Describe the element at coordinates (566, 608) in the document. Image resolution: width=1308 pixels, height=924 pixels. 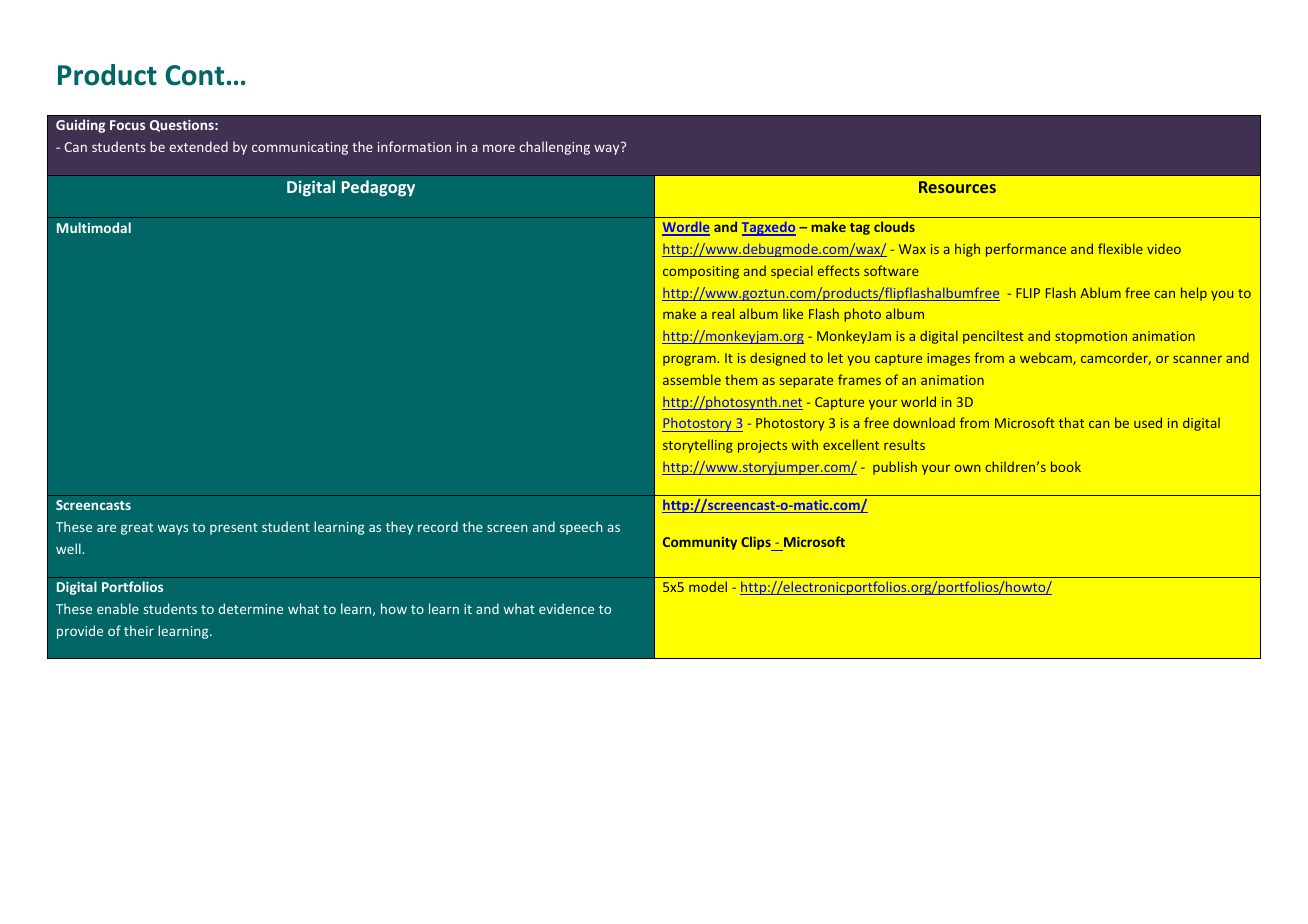
I see `evidence` at that location.
